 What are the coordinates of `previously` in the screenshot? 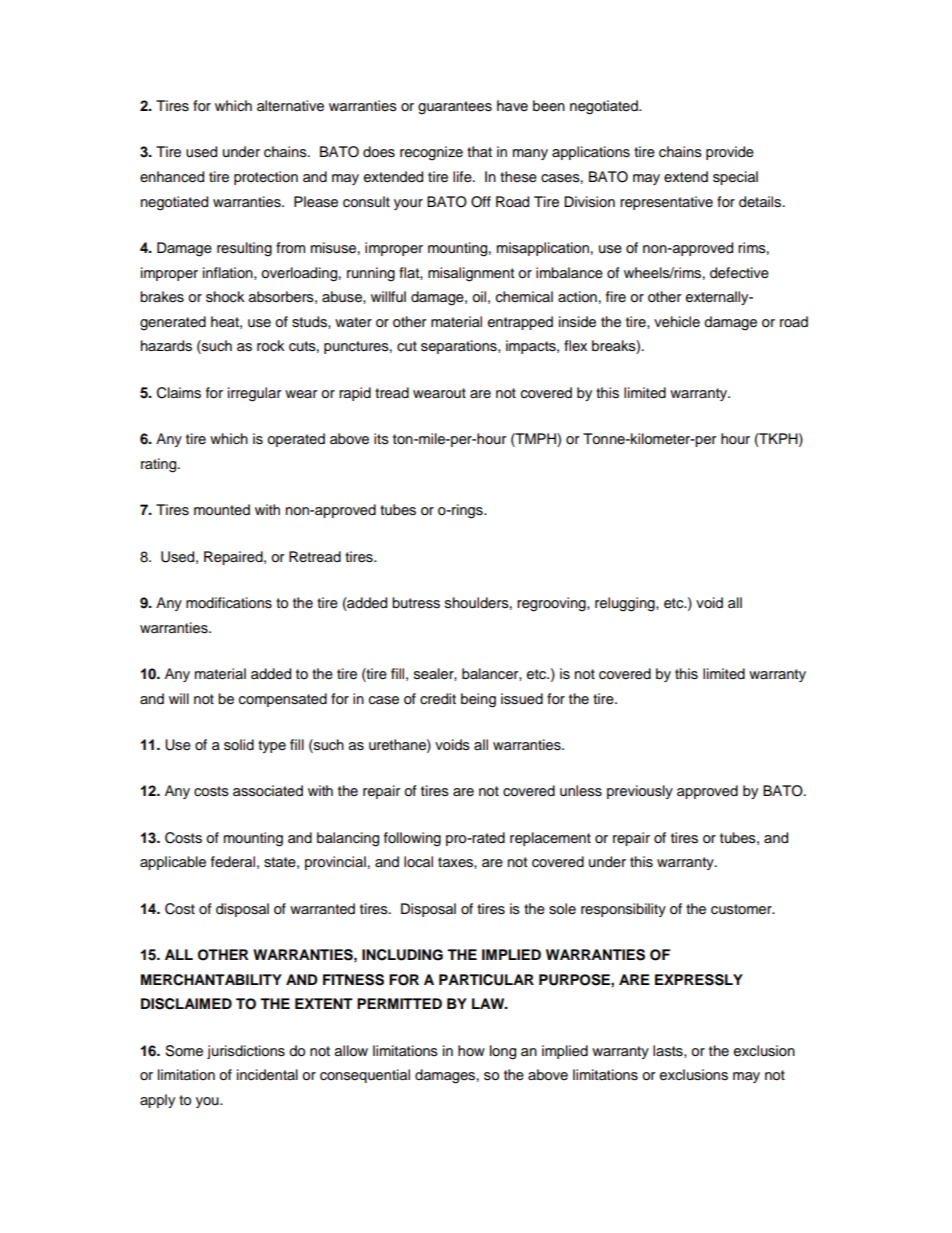 It's located at (640, 792).
